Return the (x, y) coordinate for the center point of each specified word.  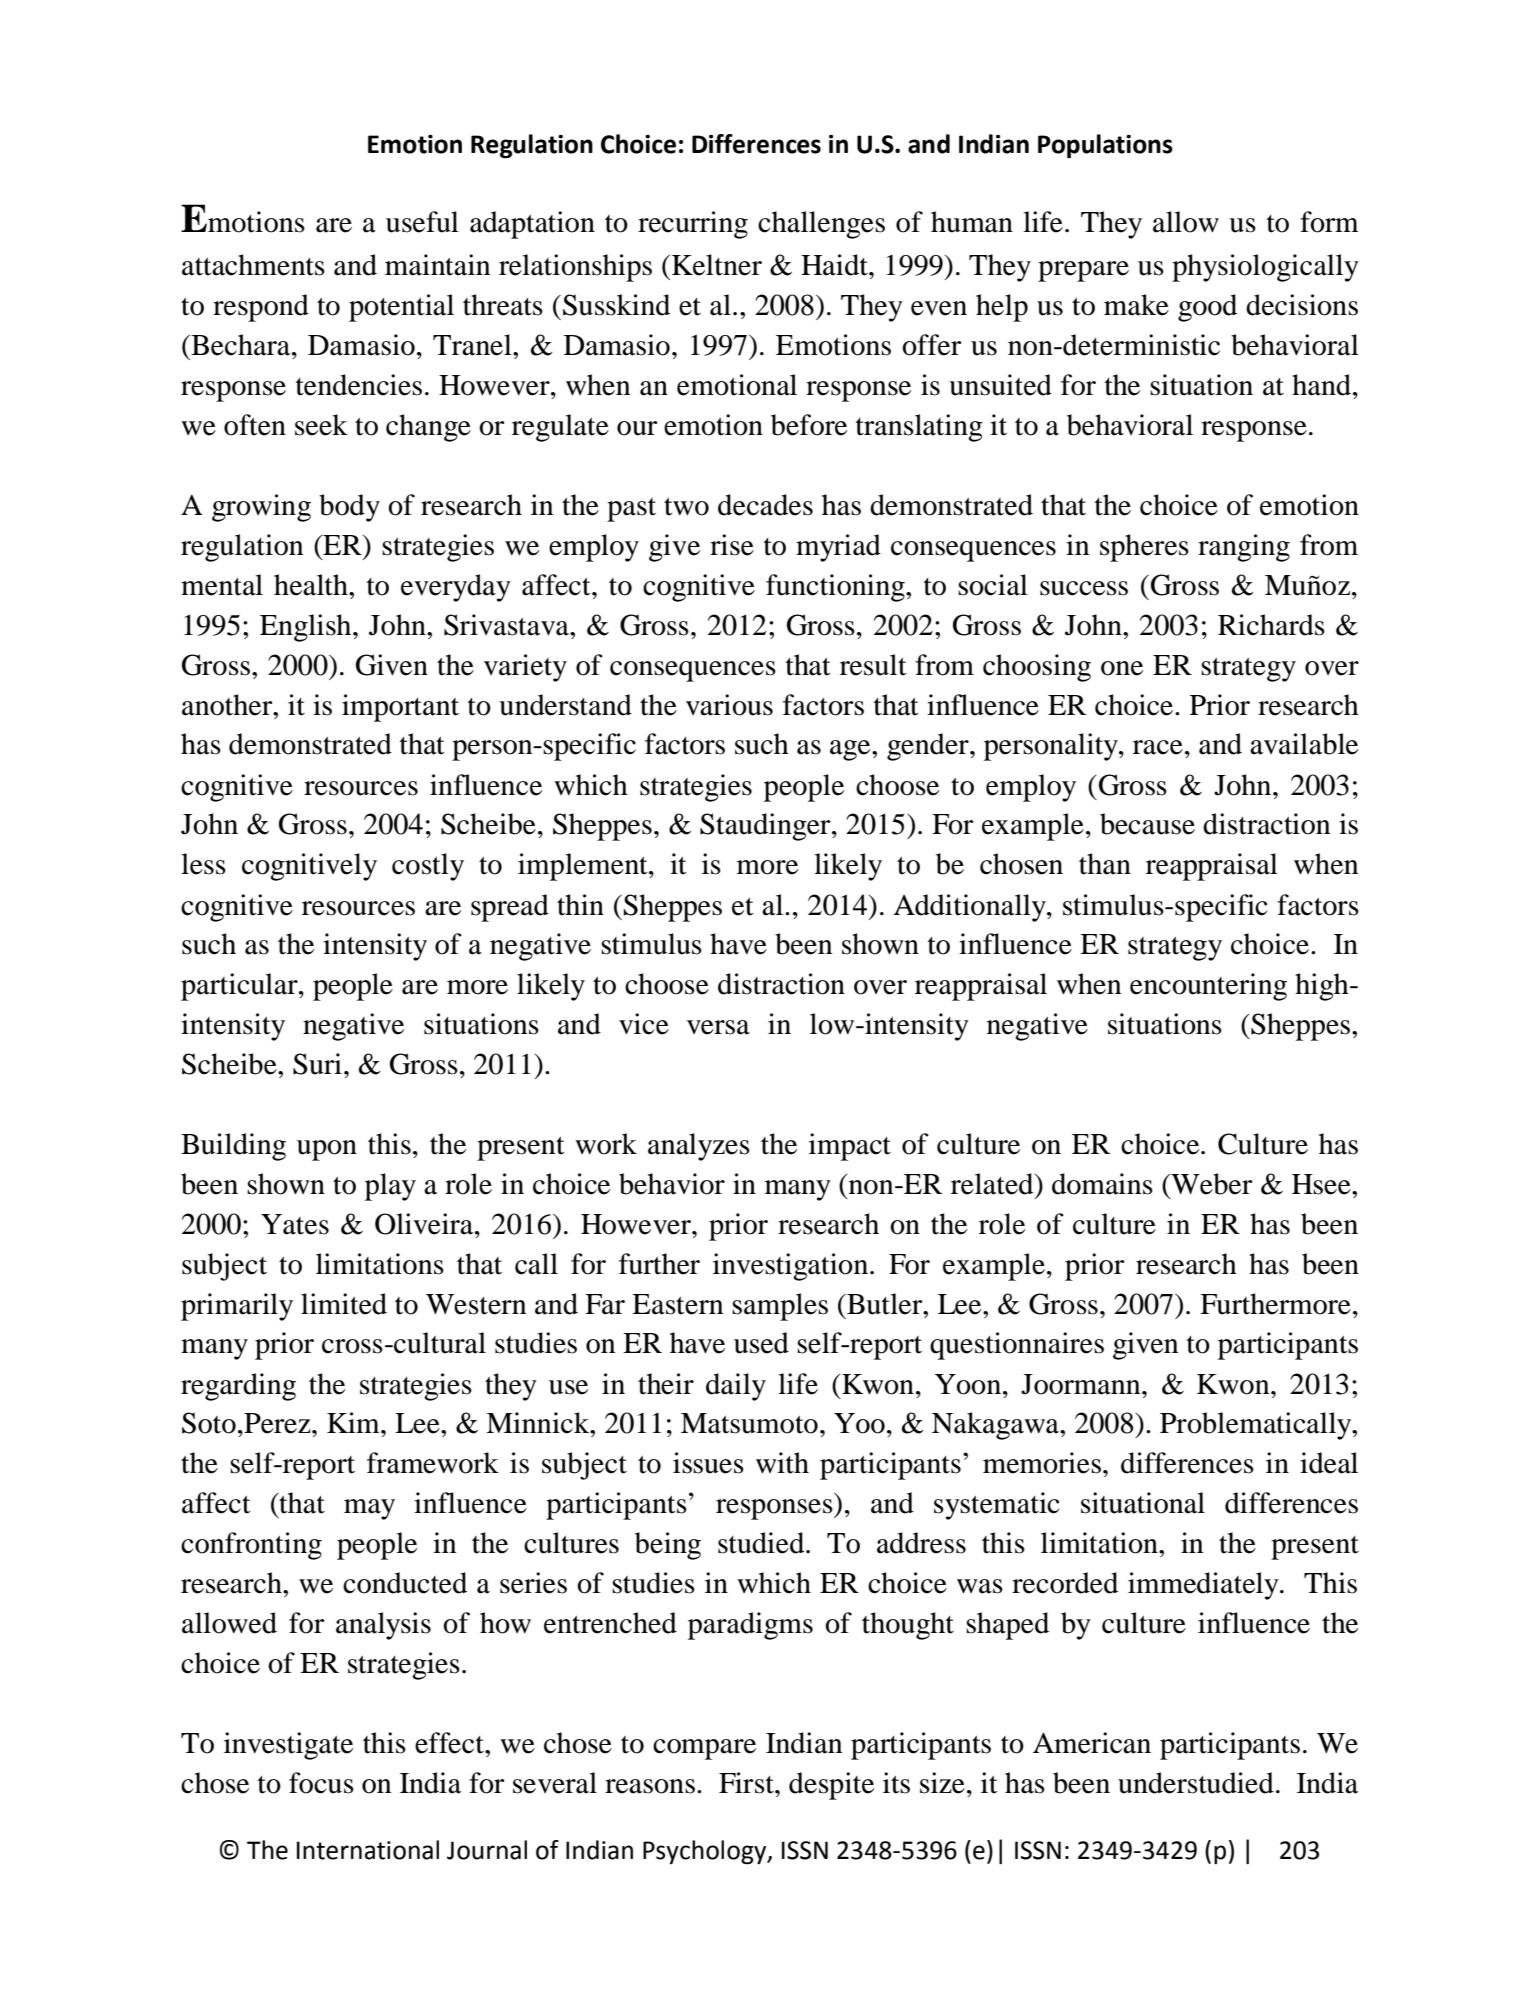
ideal (1329, 1463)
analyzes (699, 1147)
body (349, 508)
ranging (1244, 548)
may (369, 1509)
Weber (1210, 1184)
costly (428, 867)
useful (422, 222)
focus (321, 1783)
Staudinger (766, 827)
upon (327, 1150)
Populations (1105, 146)
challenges (821, 225)
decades (765, 505)
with (782, 1463)
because (1147, 824)
